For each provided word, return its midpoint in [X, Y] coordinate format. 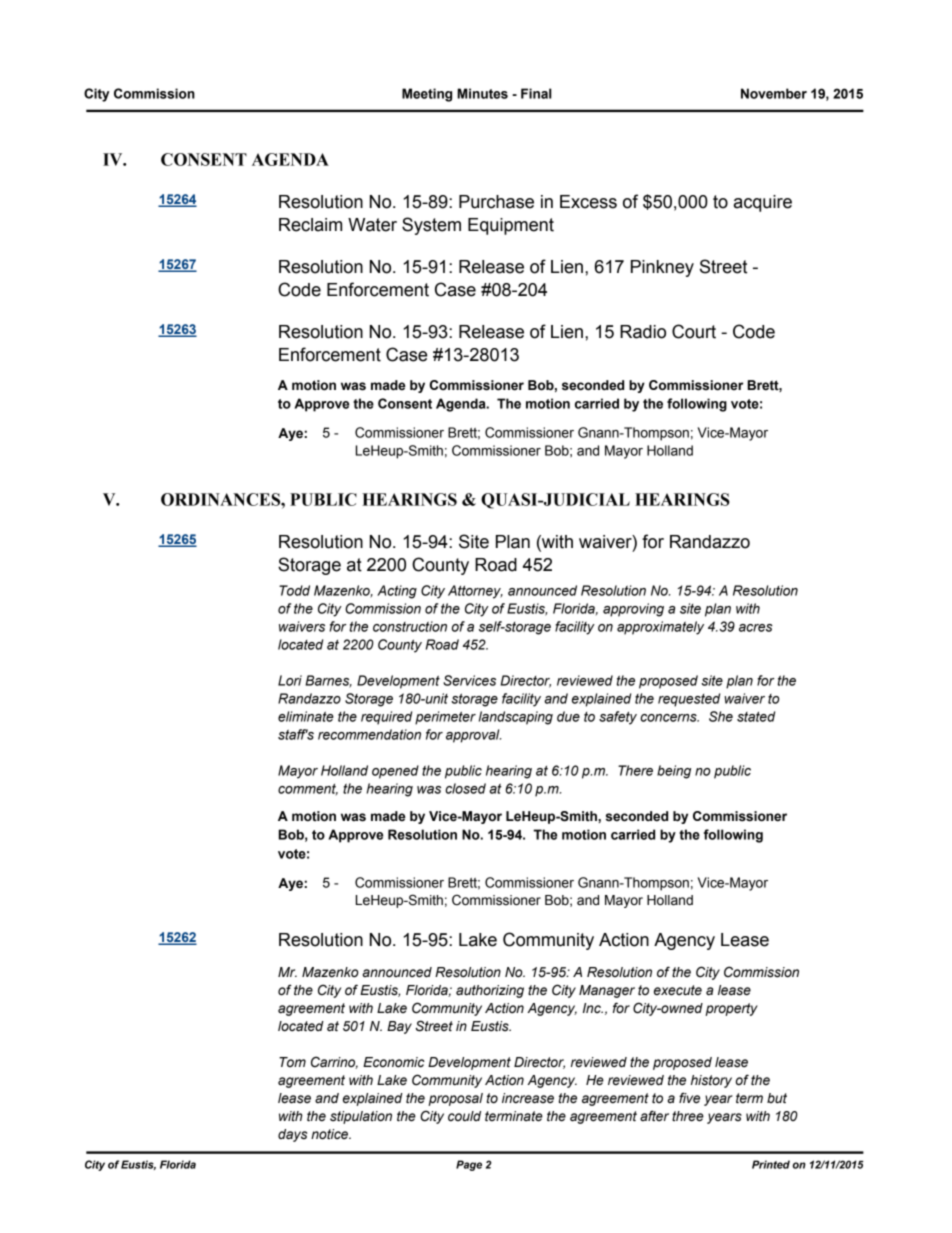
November [774, 93]
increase [528, 1098]
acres [756, 628]
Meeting [427, 95]
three [688, 1116]
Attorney [475, 592]
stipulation [361, 1117]
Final [536, 93]
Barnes [328, 681]
